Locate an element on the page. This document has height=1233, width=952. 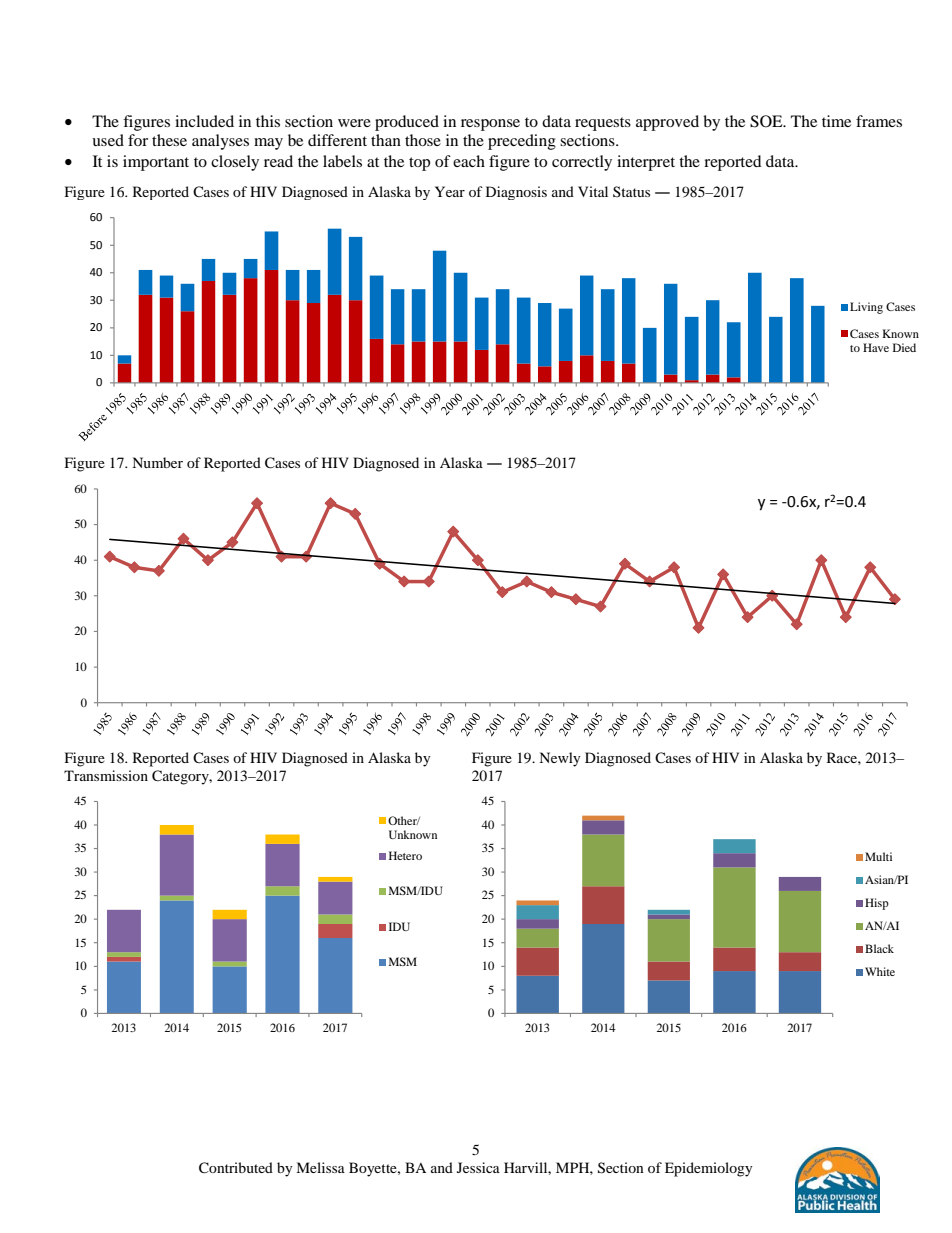
time is located at coordinates (836, 121).
